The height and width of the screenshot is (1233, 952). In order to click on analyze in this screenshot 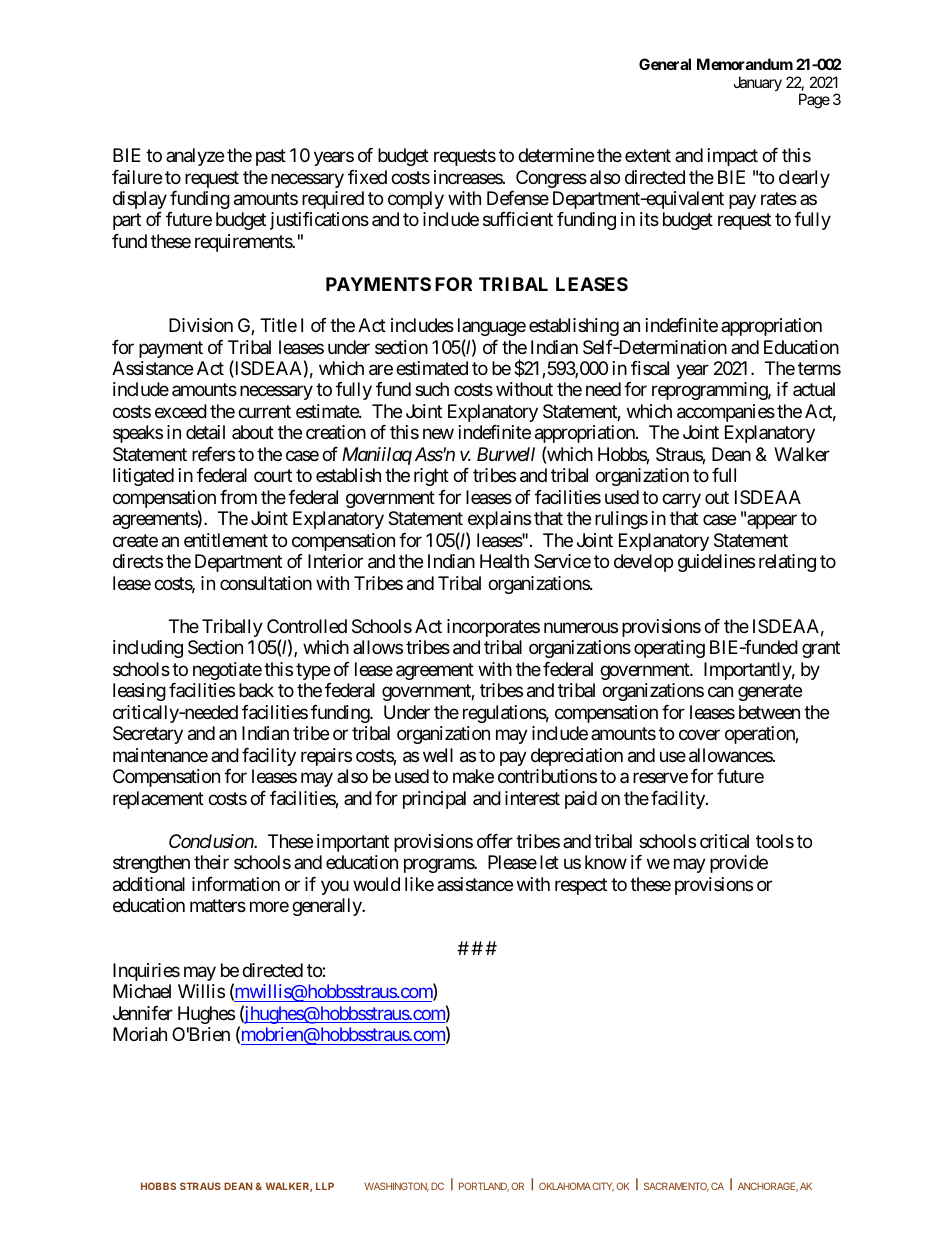, I will do `click(195, 157)`.
